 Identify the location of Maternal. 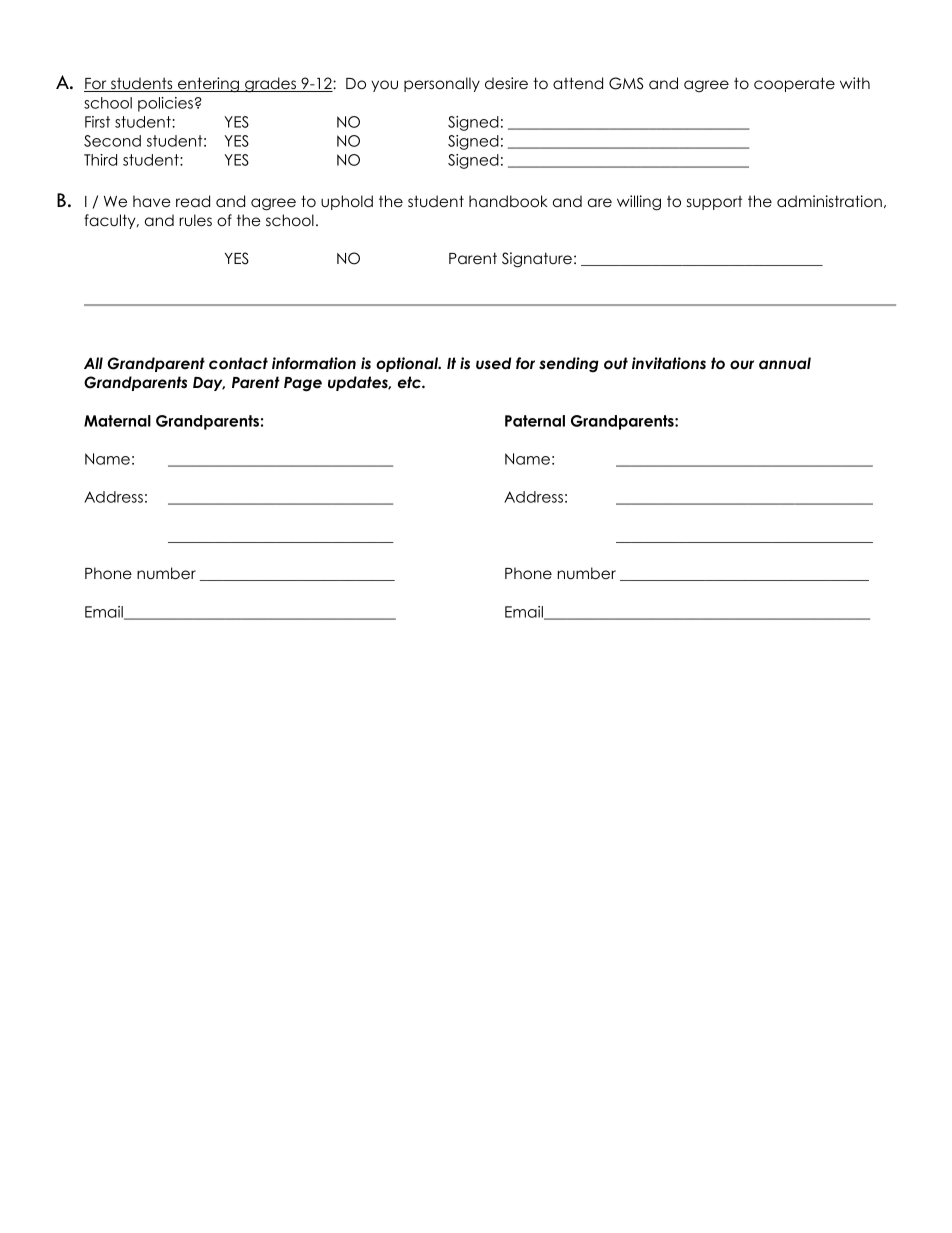
(117, 421).
